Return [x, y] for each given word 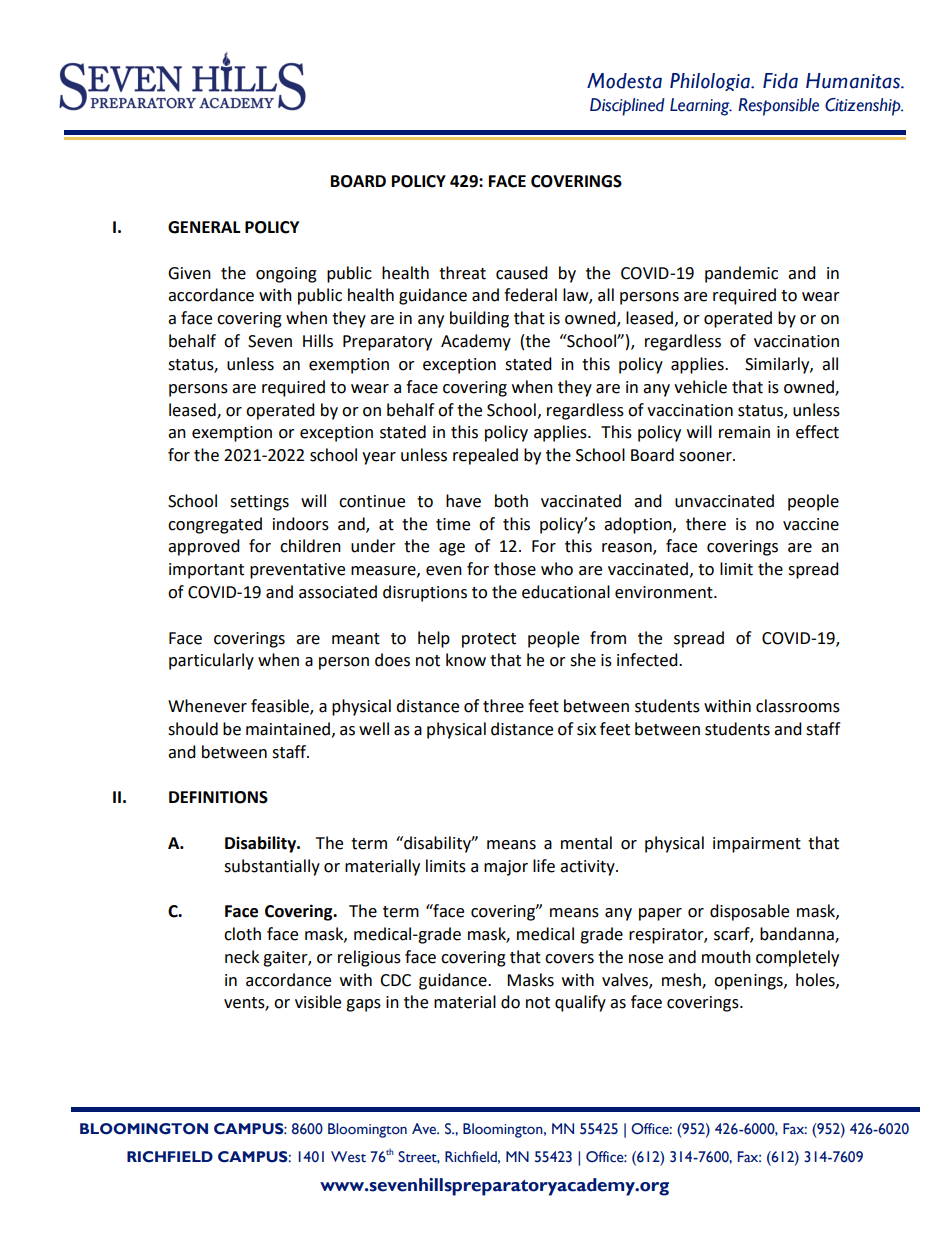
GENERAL [204, 227]
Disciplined [627, 107]
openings [749, 982]
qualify [580, 1003]
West [348, 1157]
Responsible [778, 107]
